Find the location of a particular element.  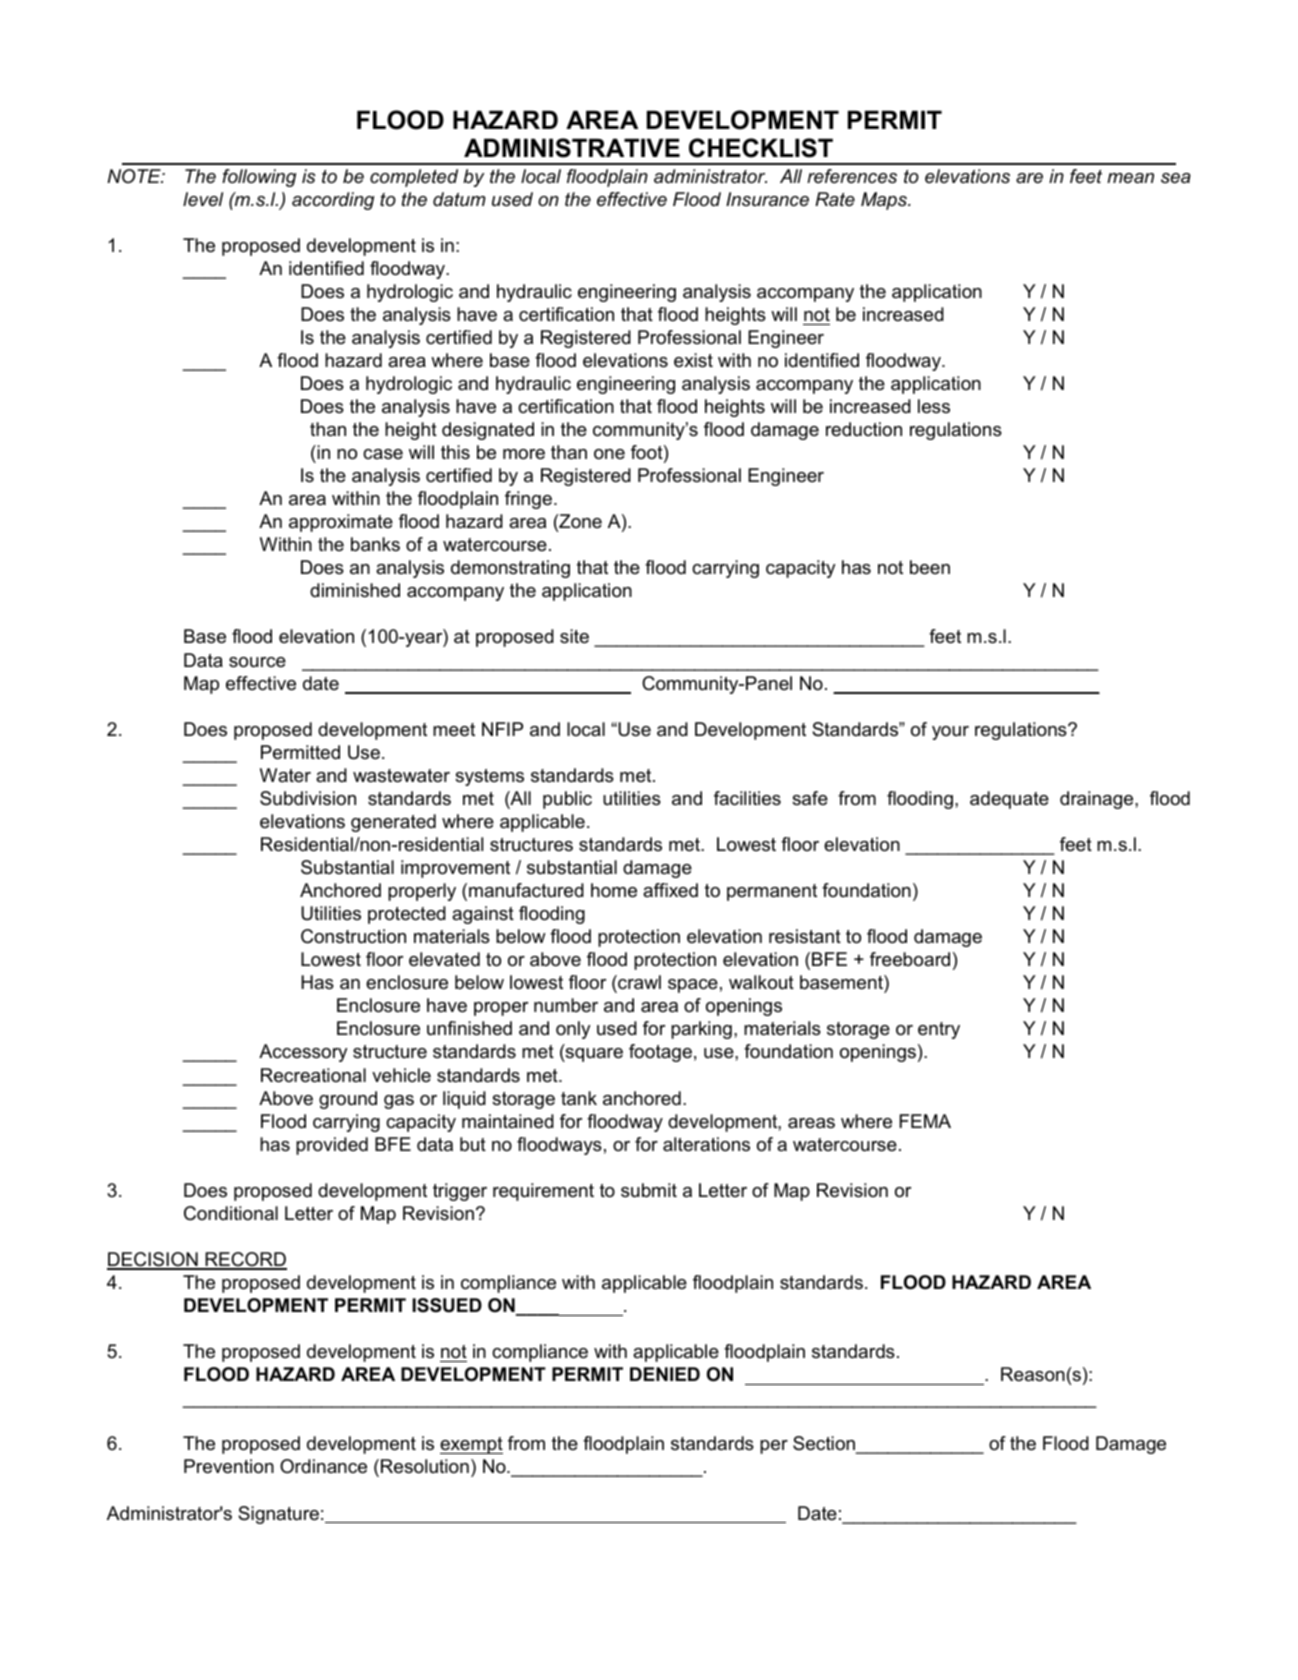

Insurance is located at coordinates (767, 199).
